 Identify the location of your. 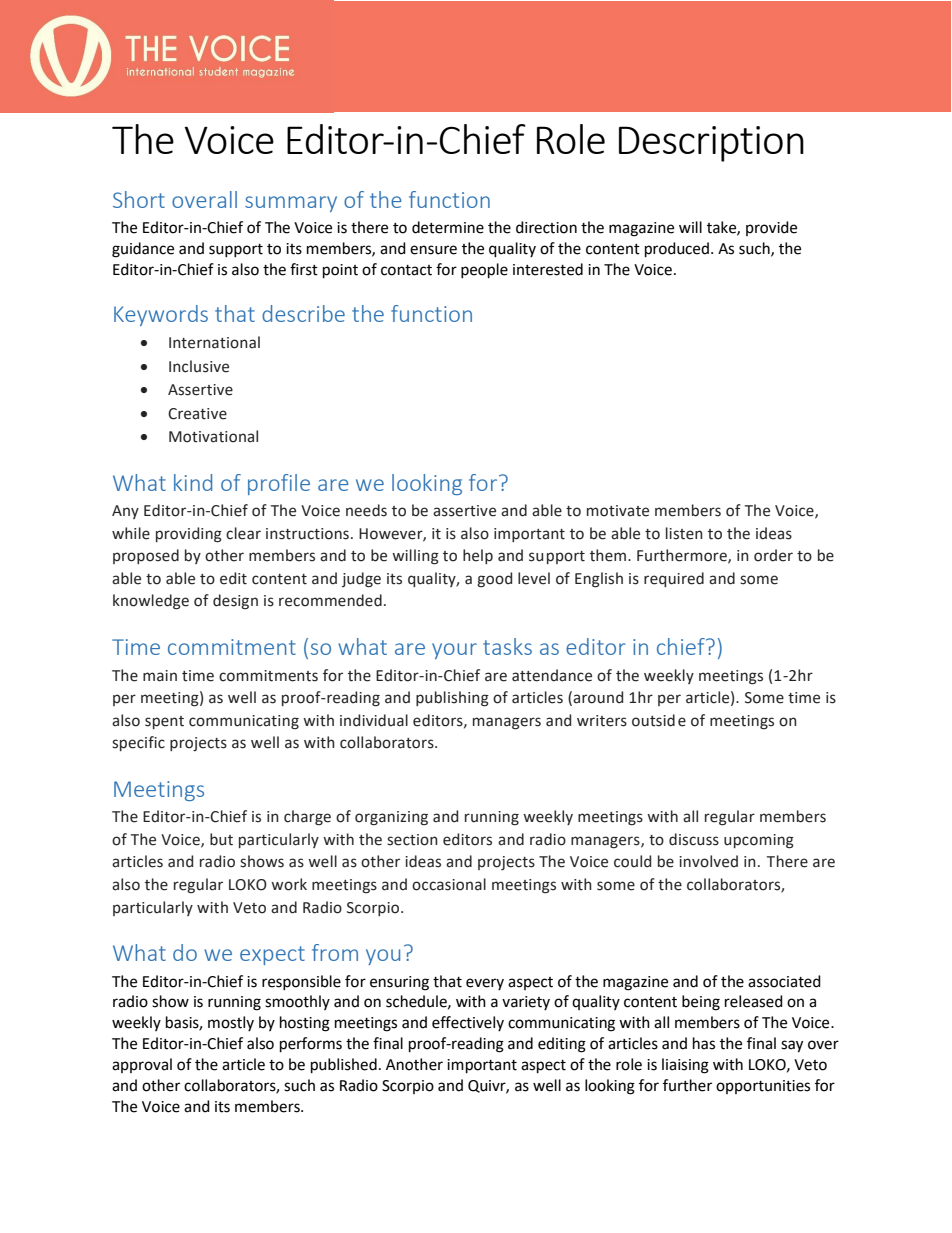
(454, 651).
